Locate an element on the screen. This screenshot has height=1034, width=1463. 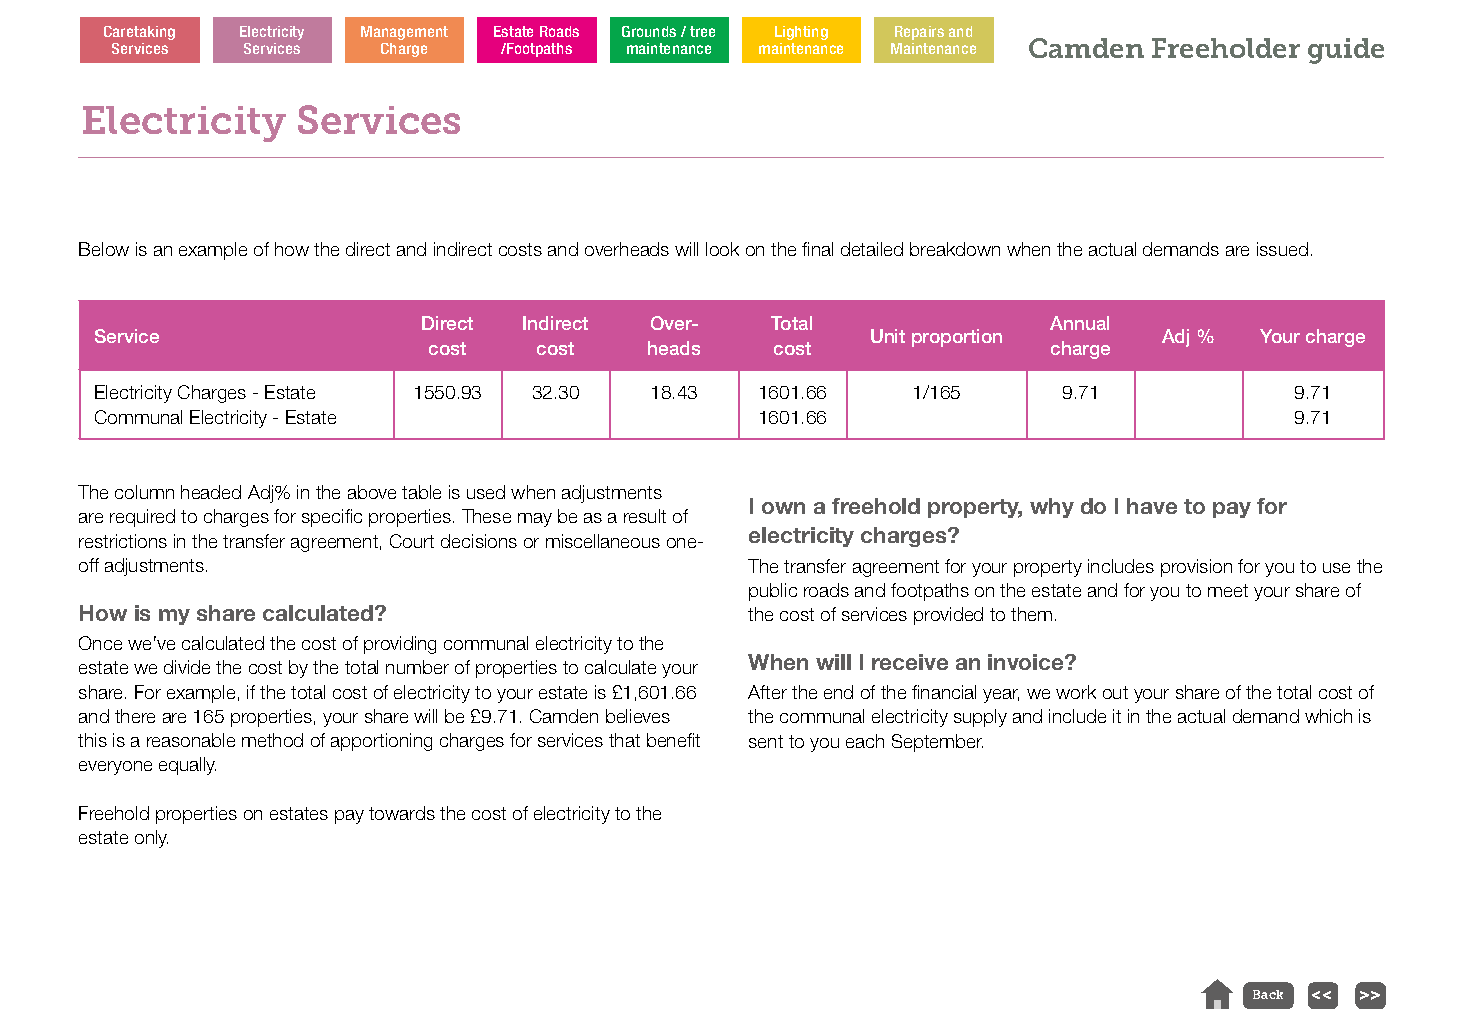
Annual is located at coordinates (1079, 323).
